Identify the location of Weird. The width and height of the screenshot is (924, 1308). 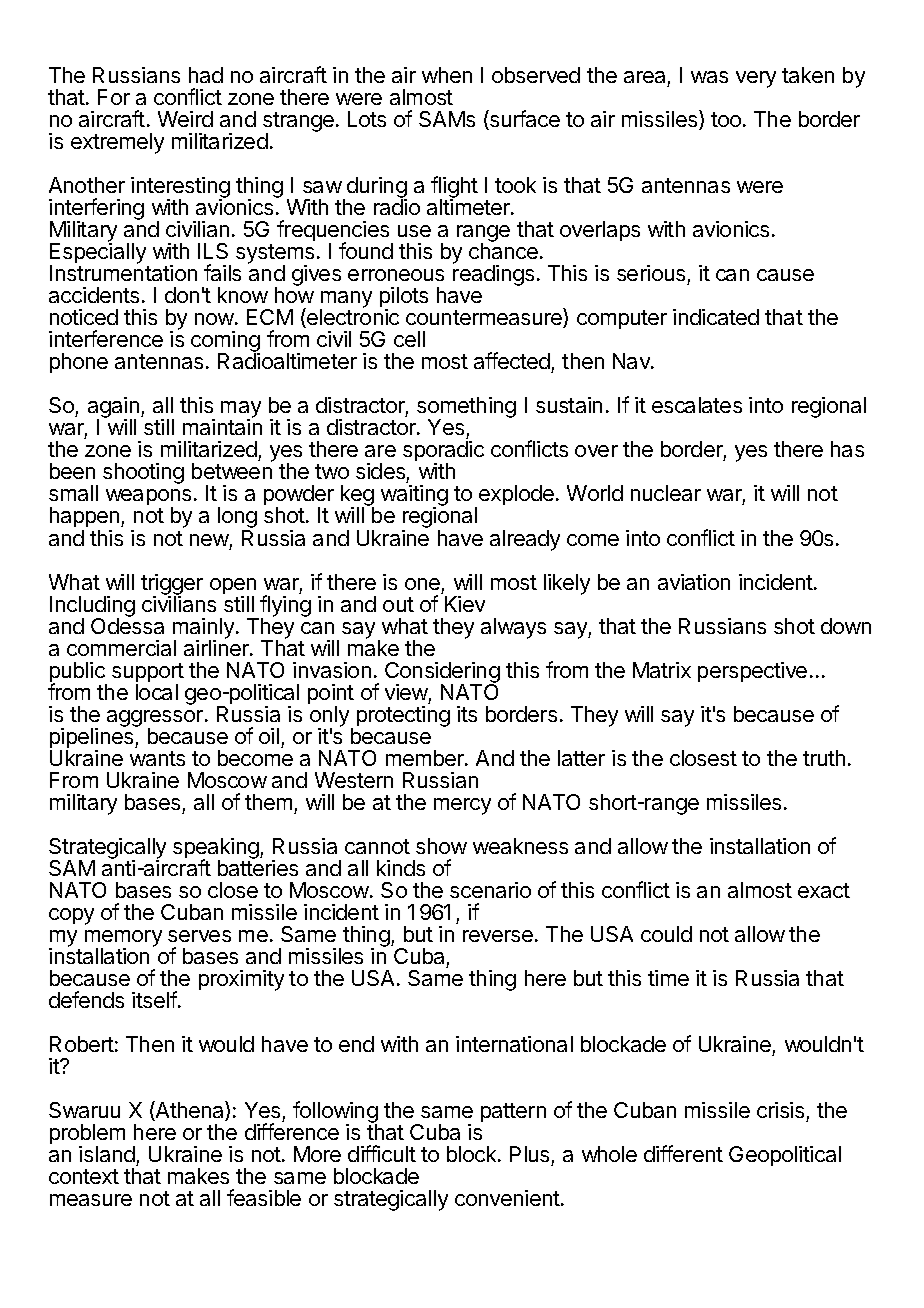
(185, 119).
